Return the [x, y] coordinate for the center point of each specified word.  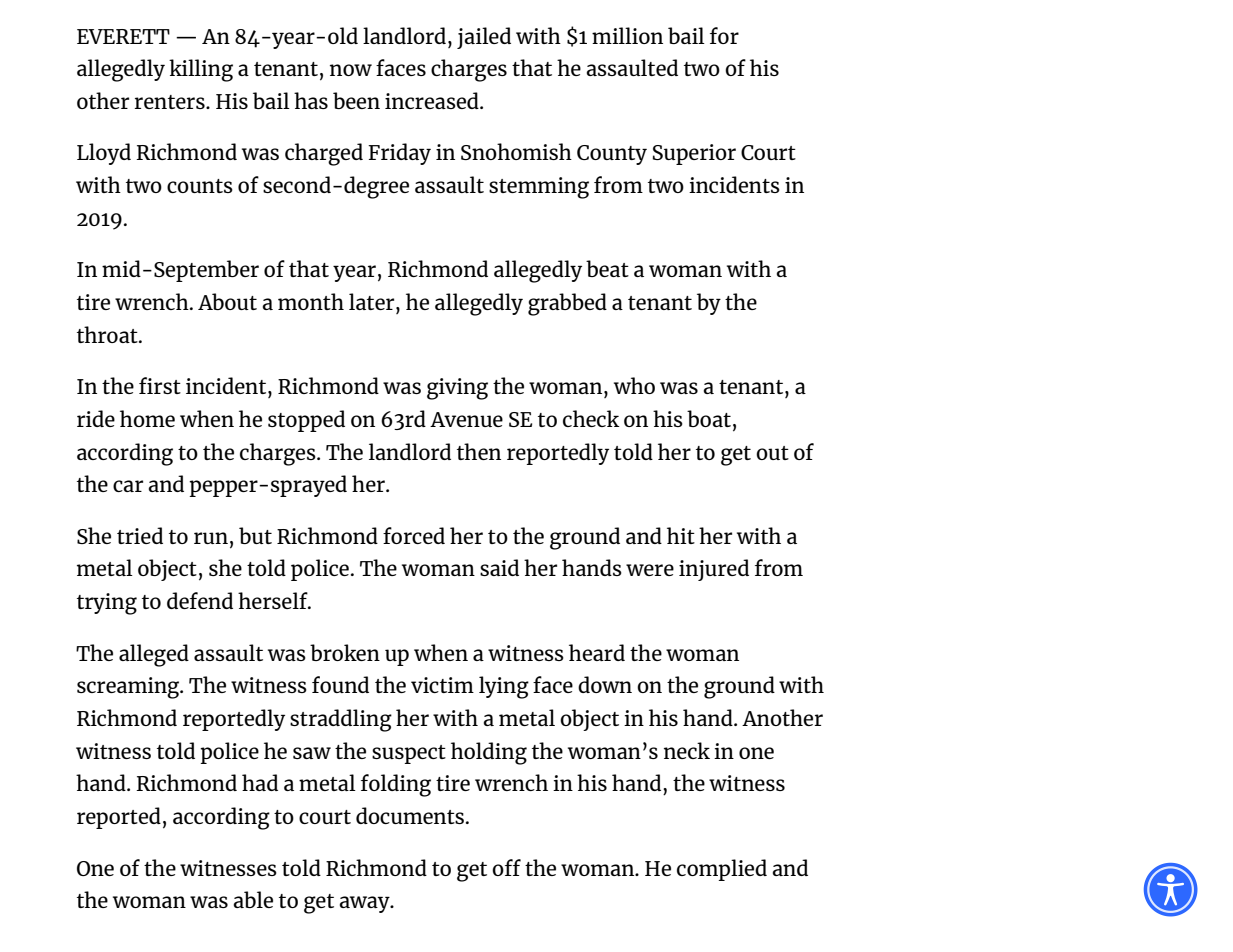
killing [201, 70]
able [253, 899]
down [605, 684]
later [373, 301]
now [351, 70]
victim [442, 685]
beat [607, 268]
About [227, 301]
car [128, 486]
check [591, 418]
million [627, 35]
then [479, 451]
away [365, 904]
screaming [129, 688]
